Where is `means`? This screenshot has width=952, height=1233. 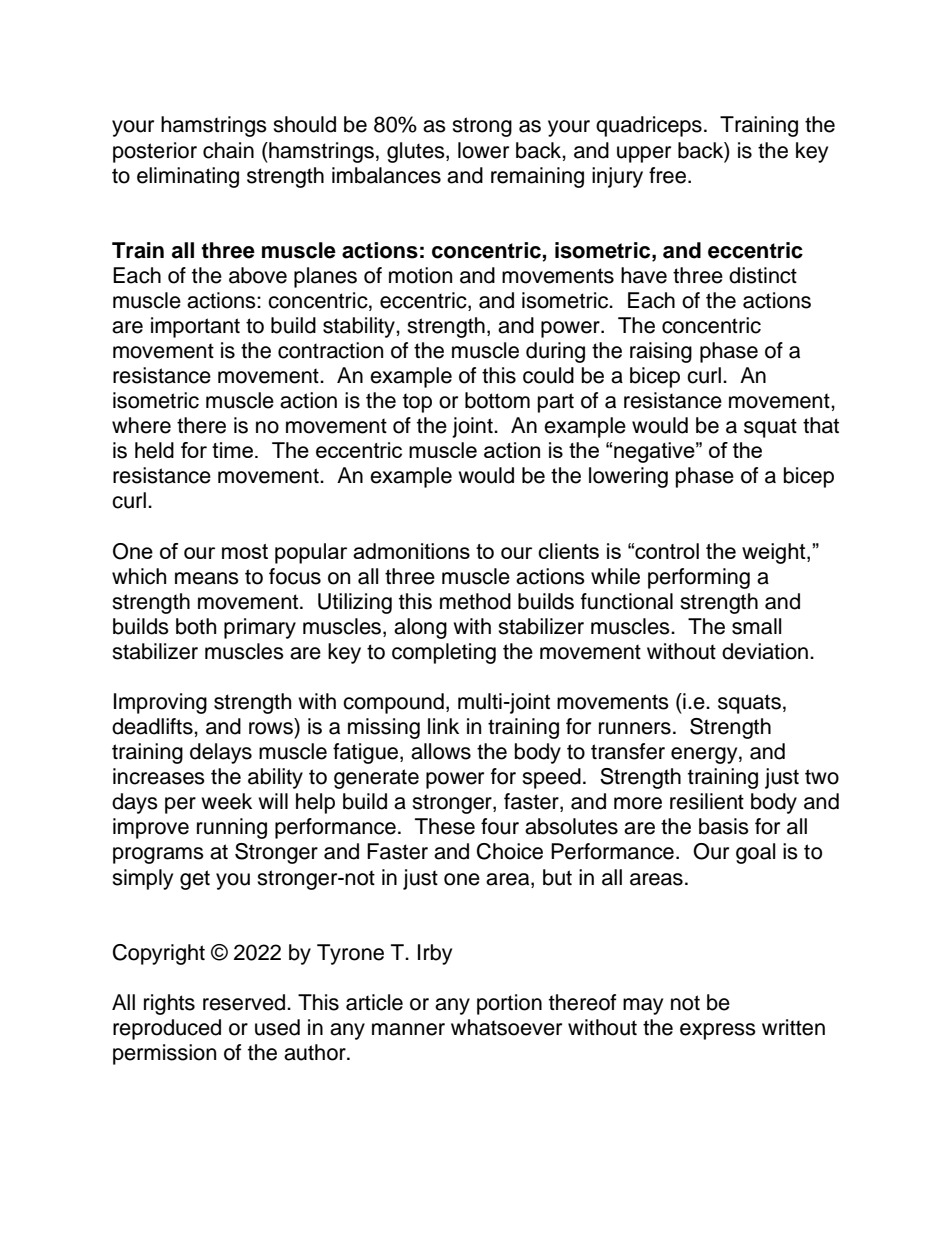 means is located at coordinates (207, 578).
